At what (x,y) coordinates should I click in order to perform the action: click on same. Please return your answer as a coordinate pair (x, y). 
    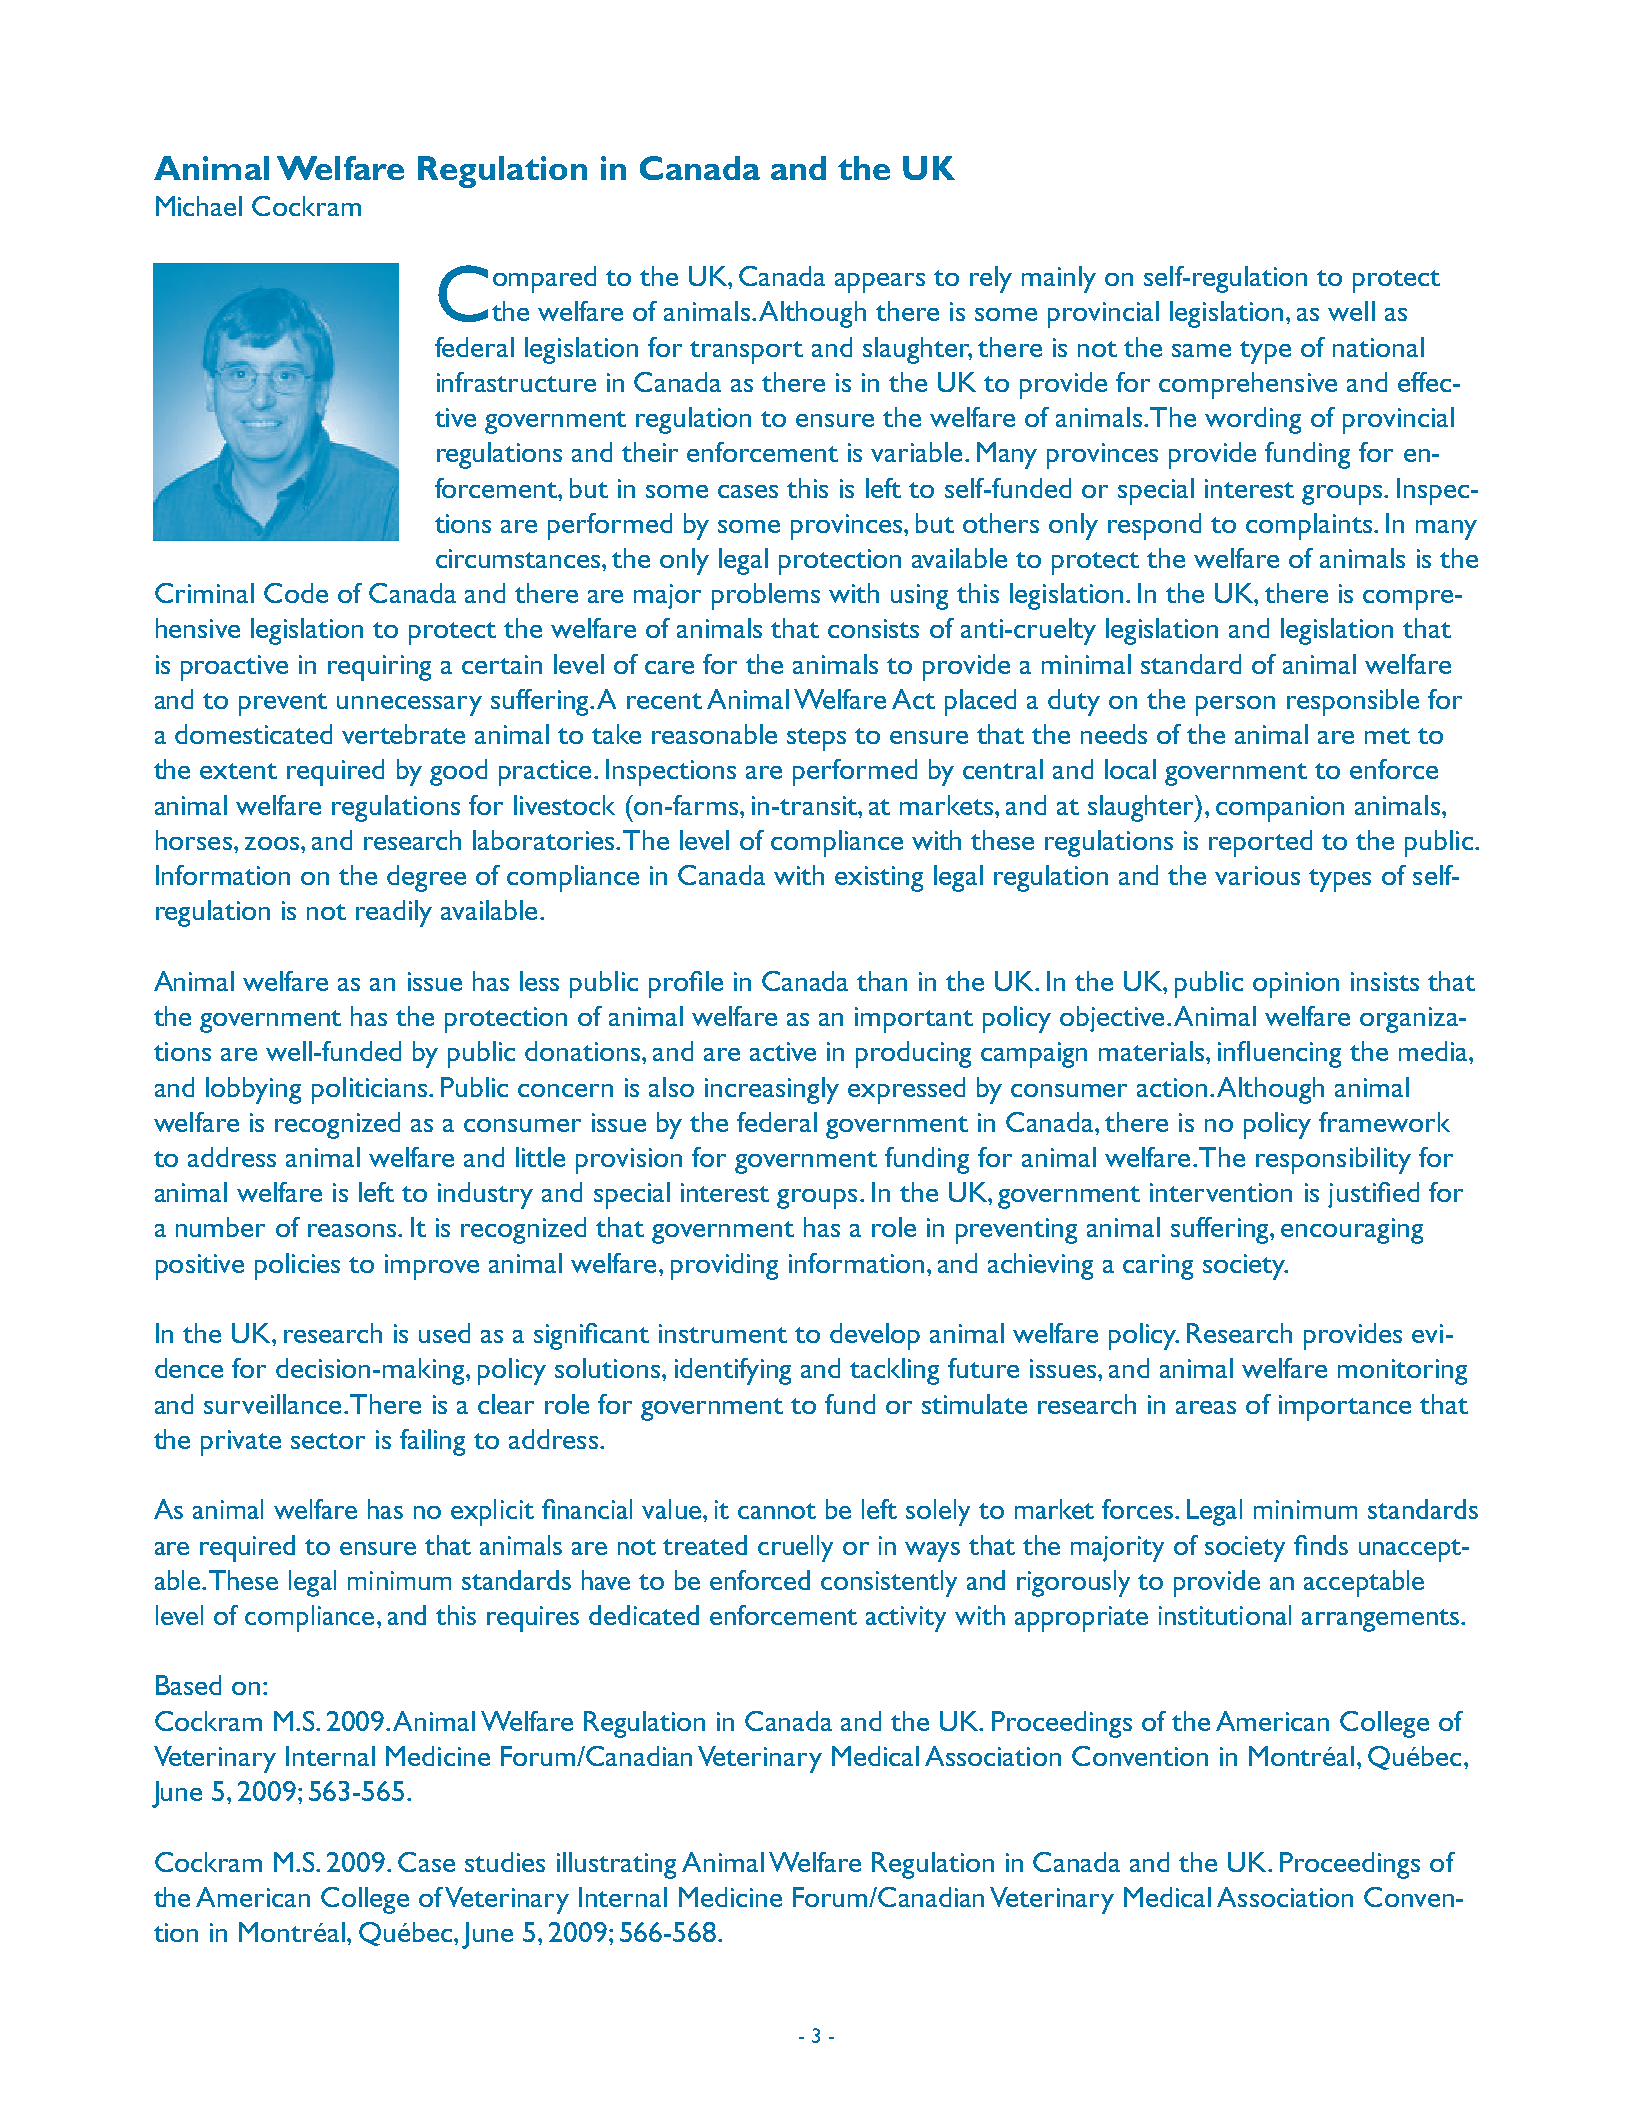
    Looking at the image, I should click on (1201, 350).
